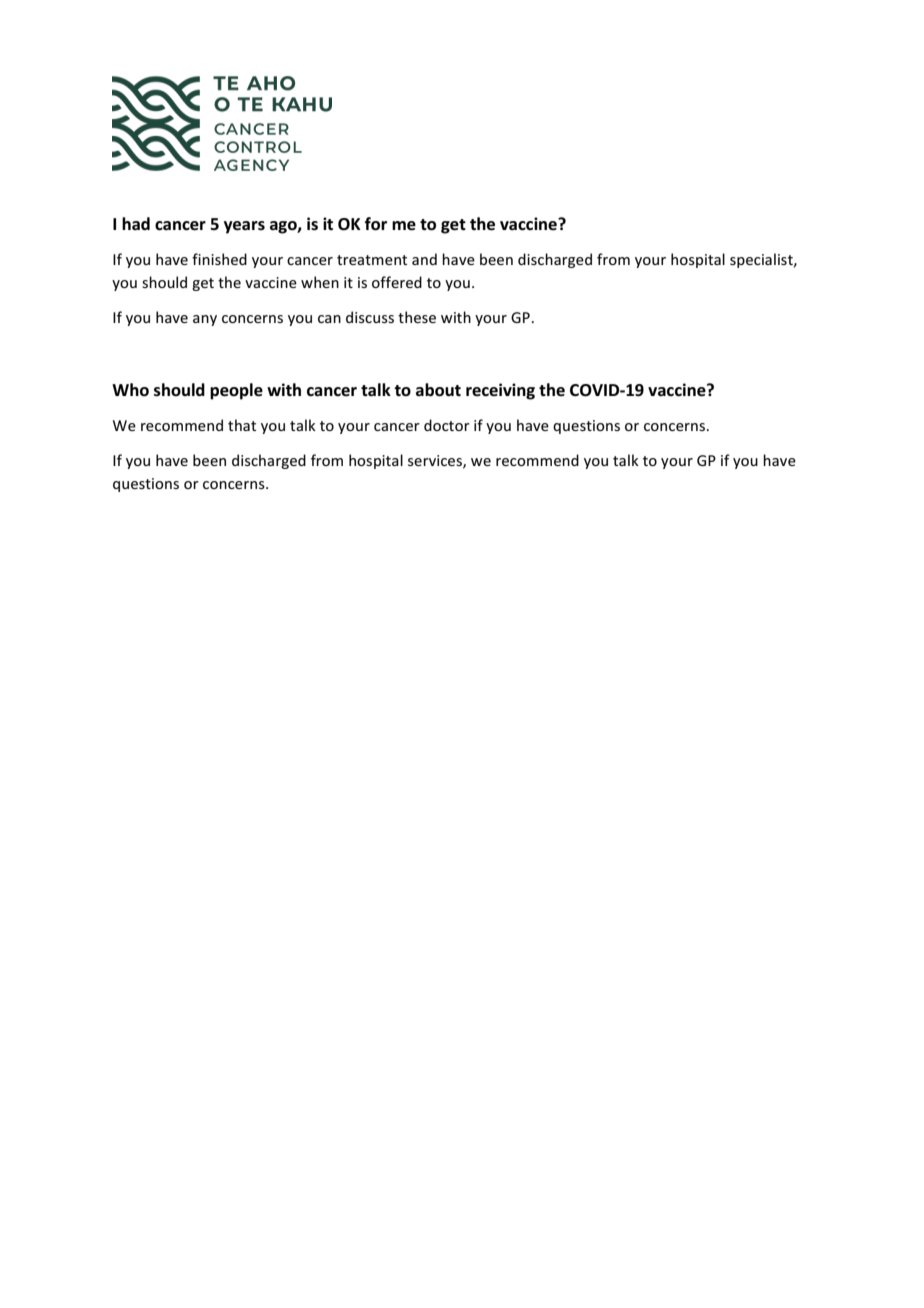 This screenshot has width=924, height=1308. I want to click on when, so click(320, 282).
